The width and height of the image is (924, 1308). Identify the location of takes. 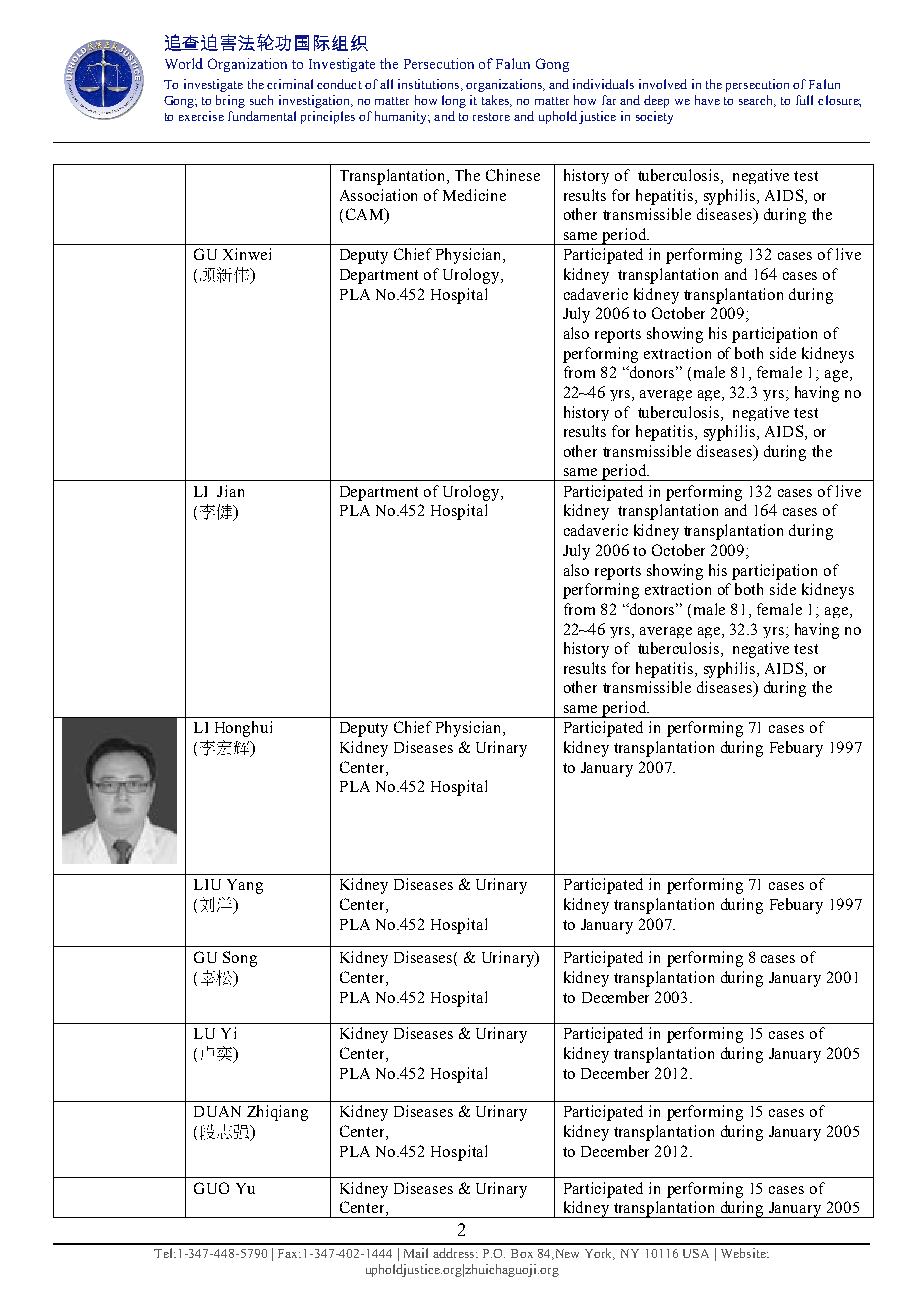
(497, 101).
